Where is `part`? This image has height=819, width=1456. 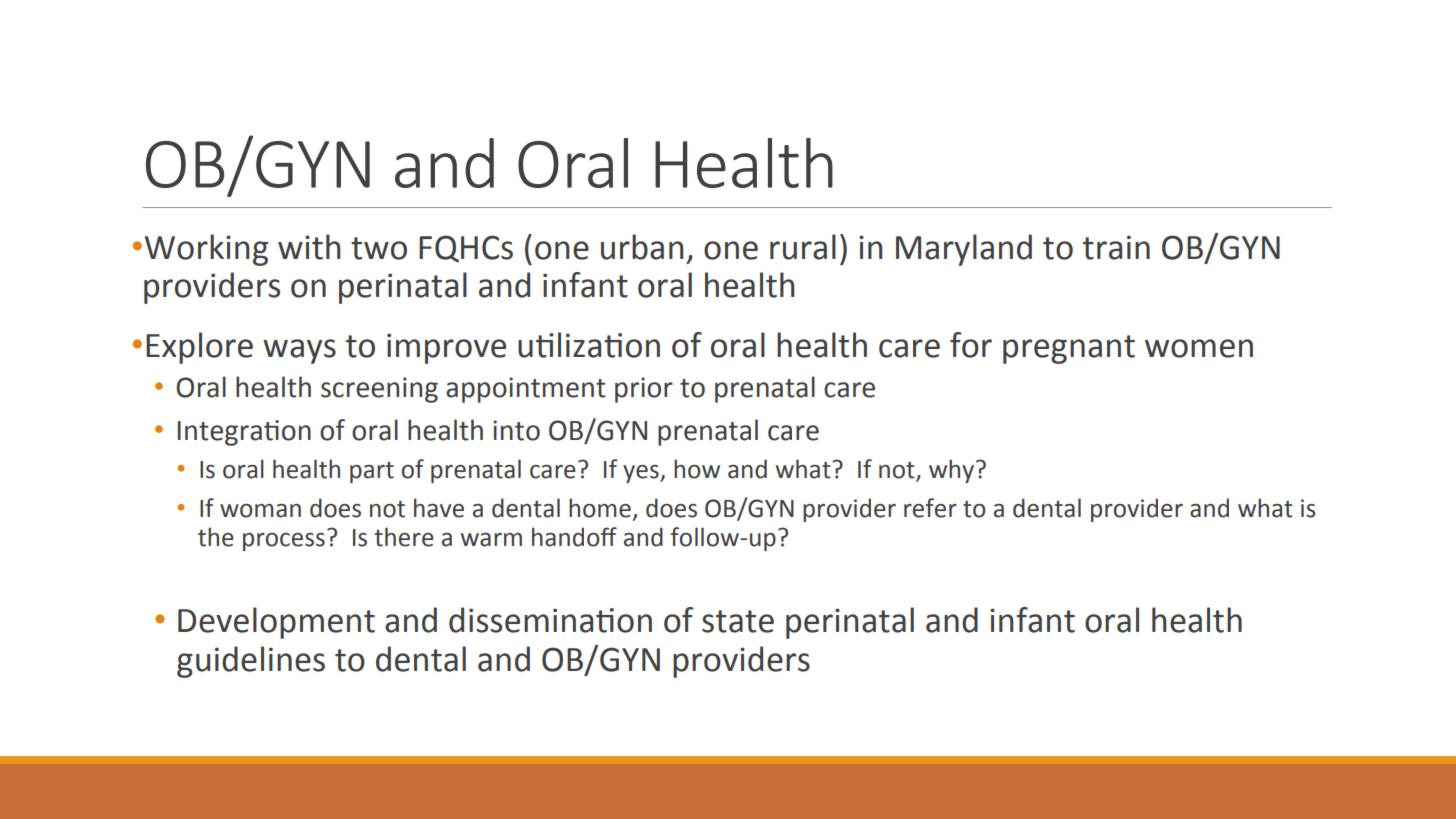
part is located at coordinates (372, 472).
